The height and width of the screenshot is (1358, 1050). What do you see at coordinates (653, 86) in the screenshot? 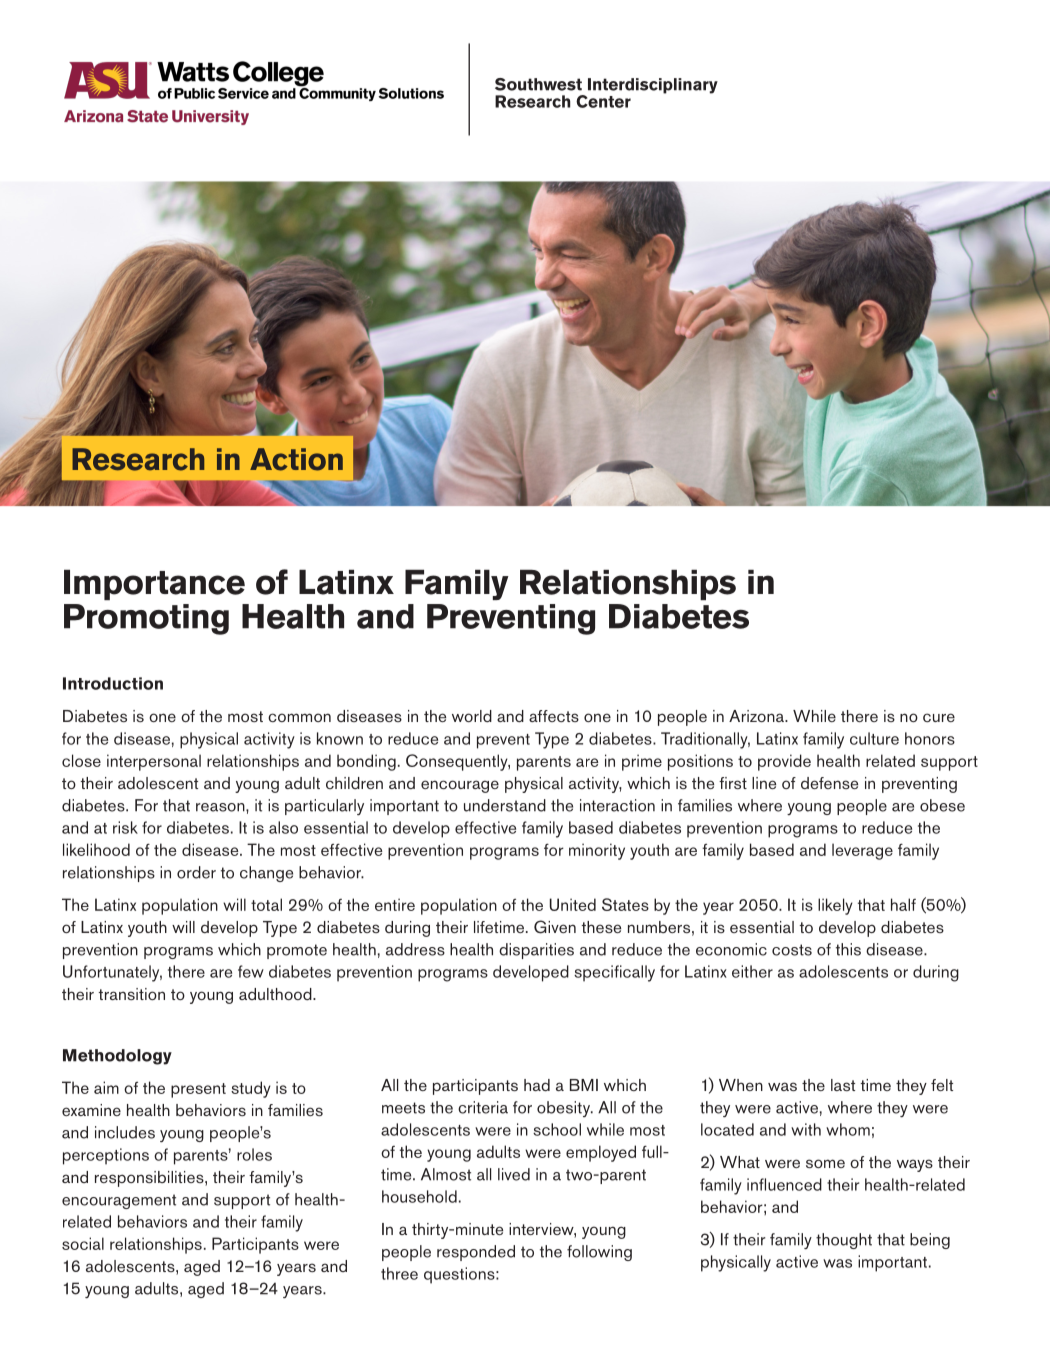
I see `Interdisciplinary` at bounding box center [653, 86].
